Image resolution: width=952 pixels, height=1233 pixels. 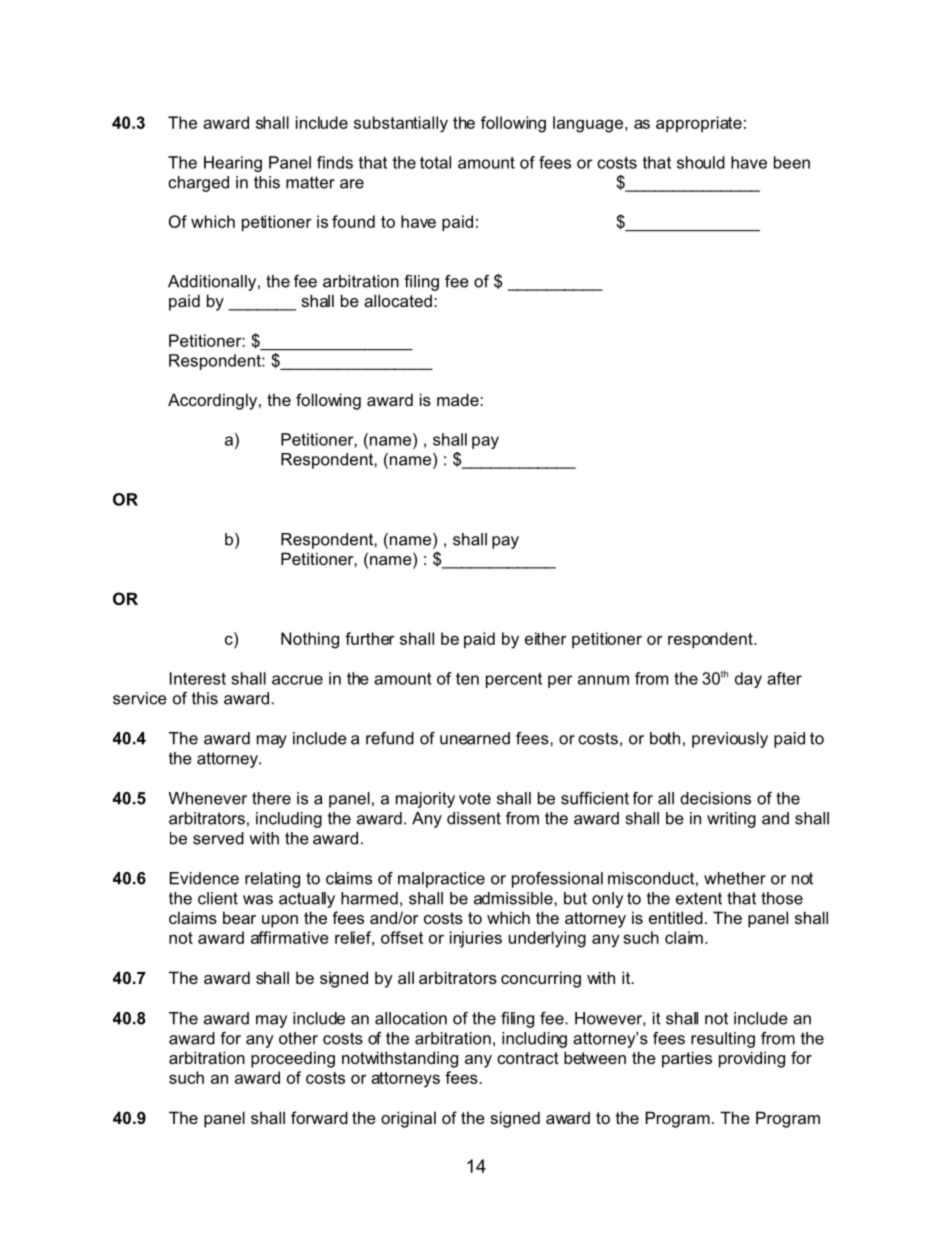 I want to click on served, so click(x=218, y=838).
